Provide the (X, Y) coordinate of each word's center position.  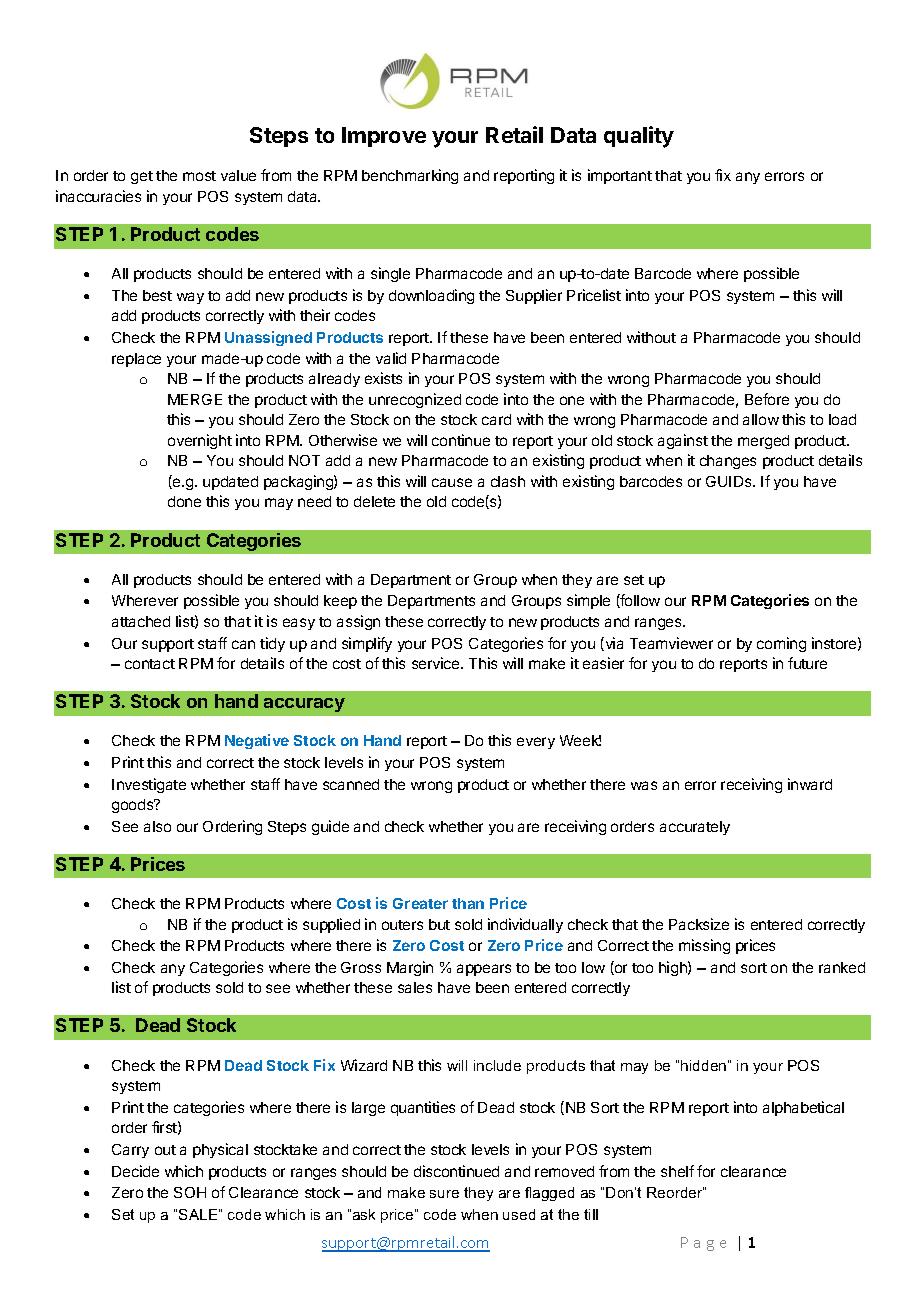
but (439, 924)
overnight (200, 441)
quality (639, 137)
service (437, 663)
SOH (190, 1192)
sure (444, 1194)
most (199, 176)
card (496, 419)
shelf (677, 1171)
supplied (331, 925)
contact (150, 664)
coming (781, 644)
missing (704, 946)
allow (761, 419)
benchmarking (410, 176)
